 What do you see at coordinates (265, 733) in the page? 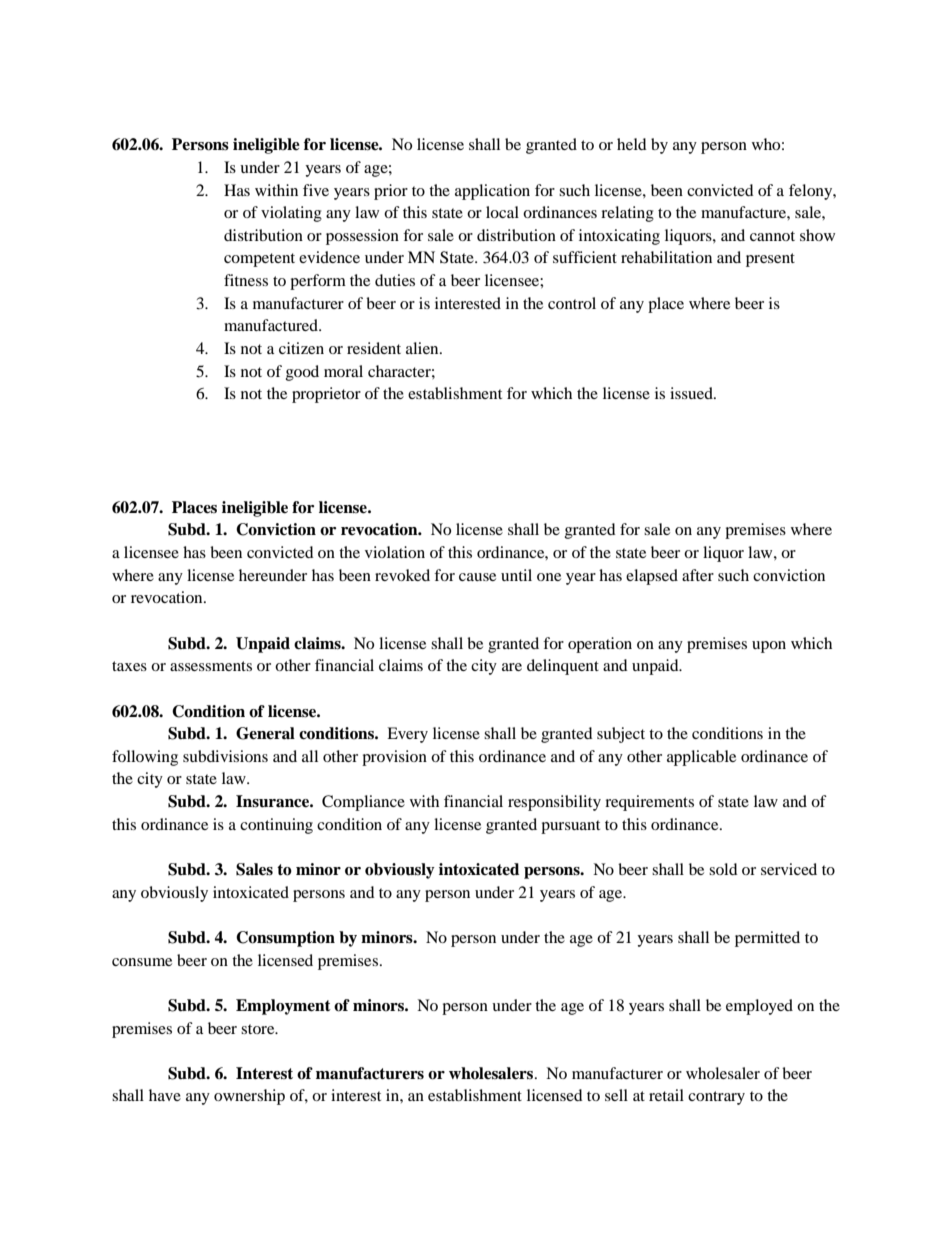
I see `General` at bounding box center [265, 733].
